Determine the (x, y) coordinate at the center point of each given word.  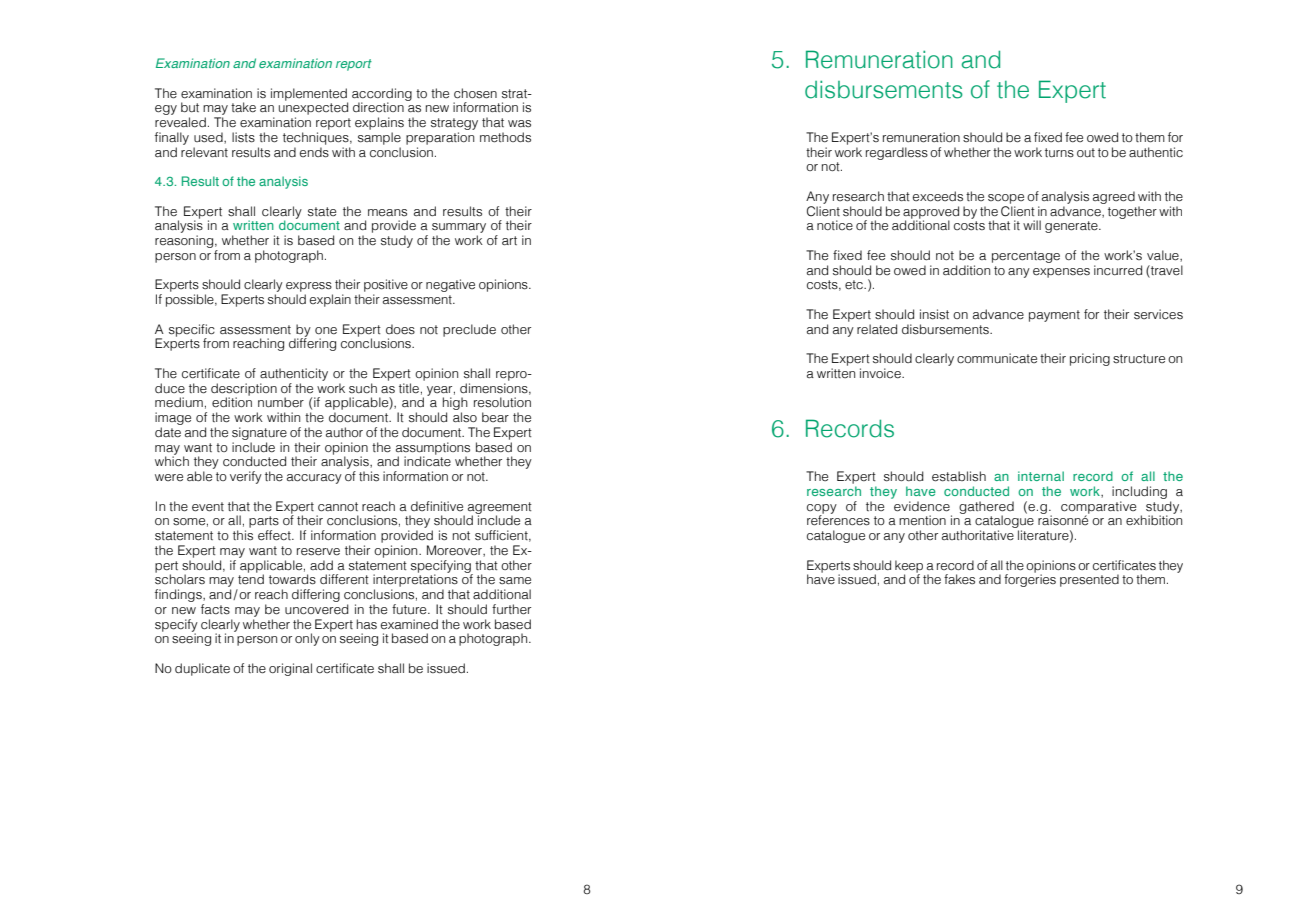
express (309, 288)
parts (264, 523)
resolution (502, 402)
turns (1059, 153)
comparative (1098, 508)
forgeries (1030, 579)
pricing (1090, 359)
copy (822, 510)
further (511, 609)
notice (835, 225)
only (307, 639)
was (519, 124)
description (244, 390)
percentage (1026, 257)
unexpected (313, 109)
